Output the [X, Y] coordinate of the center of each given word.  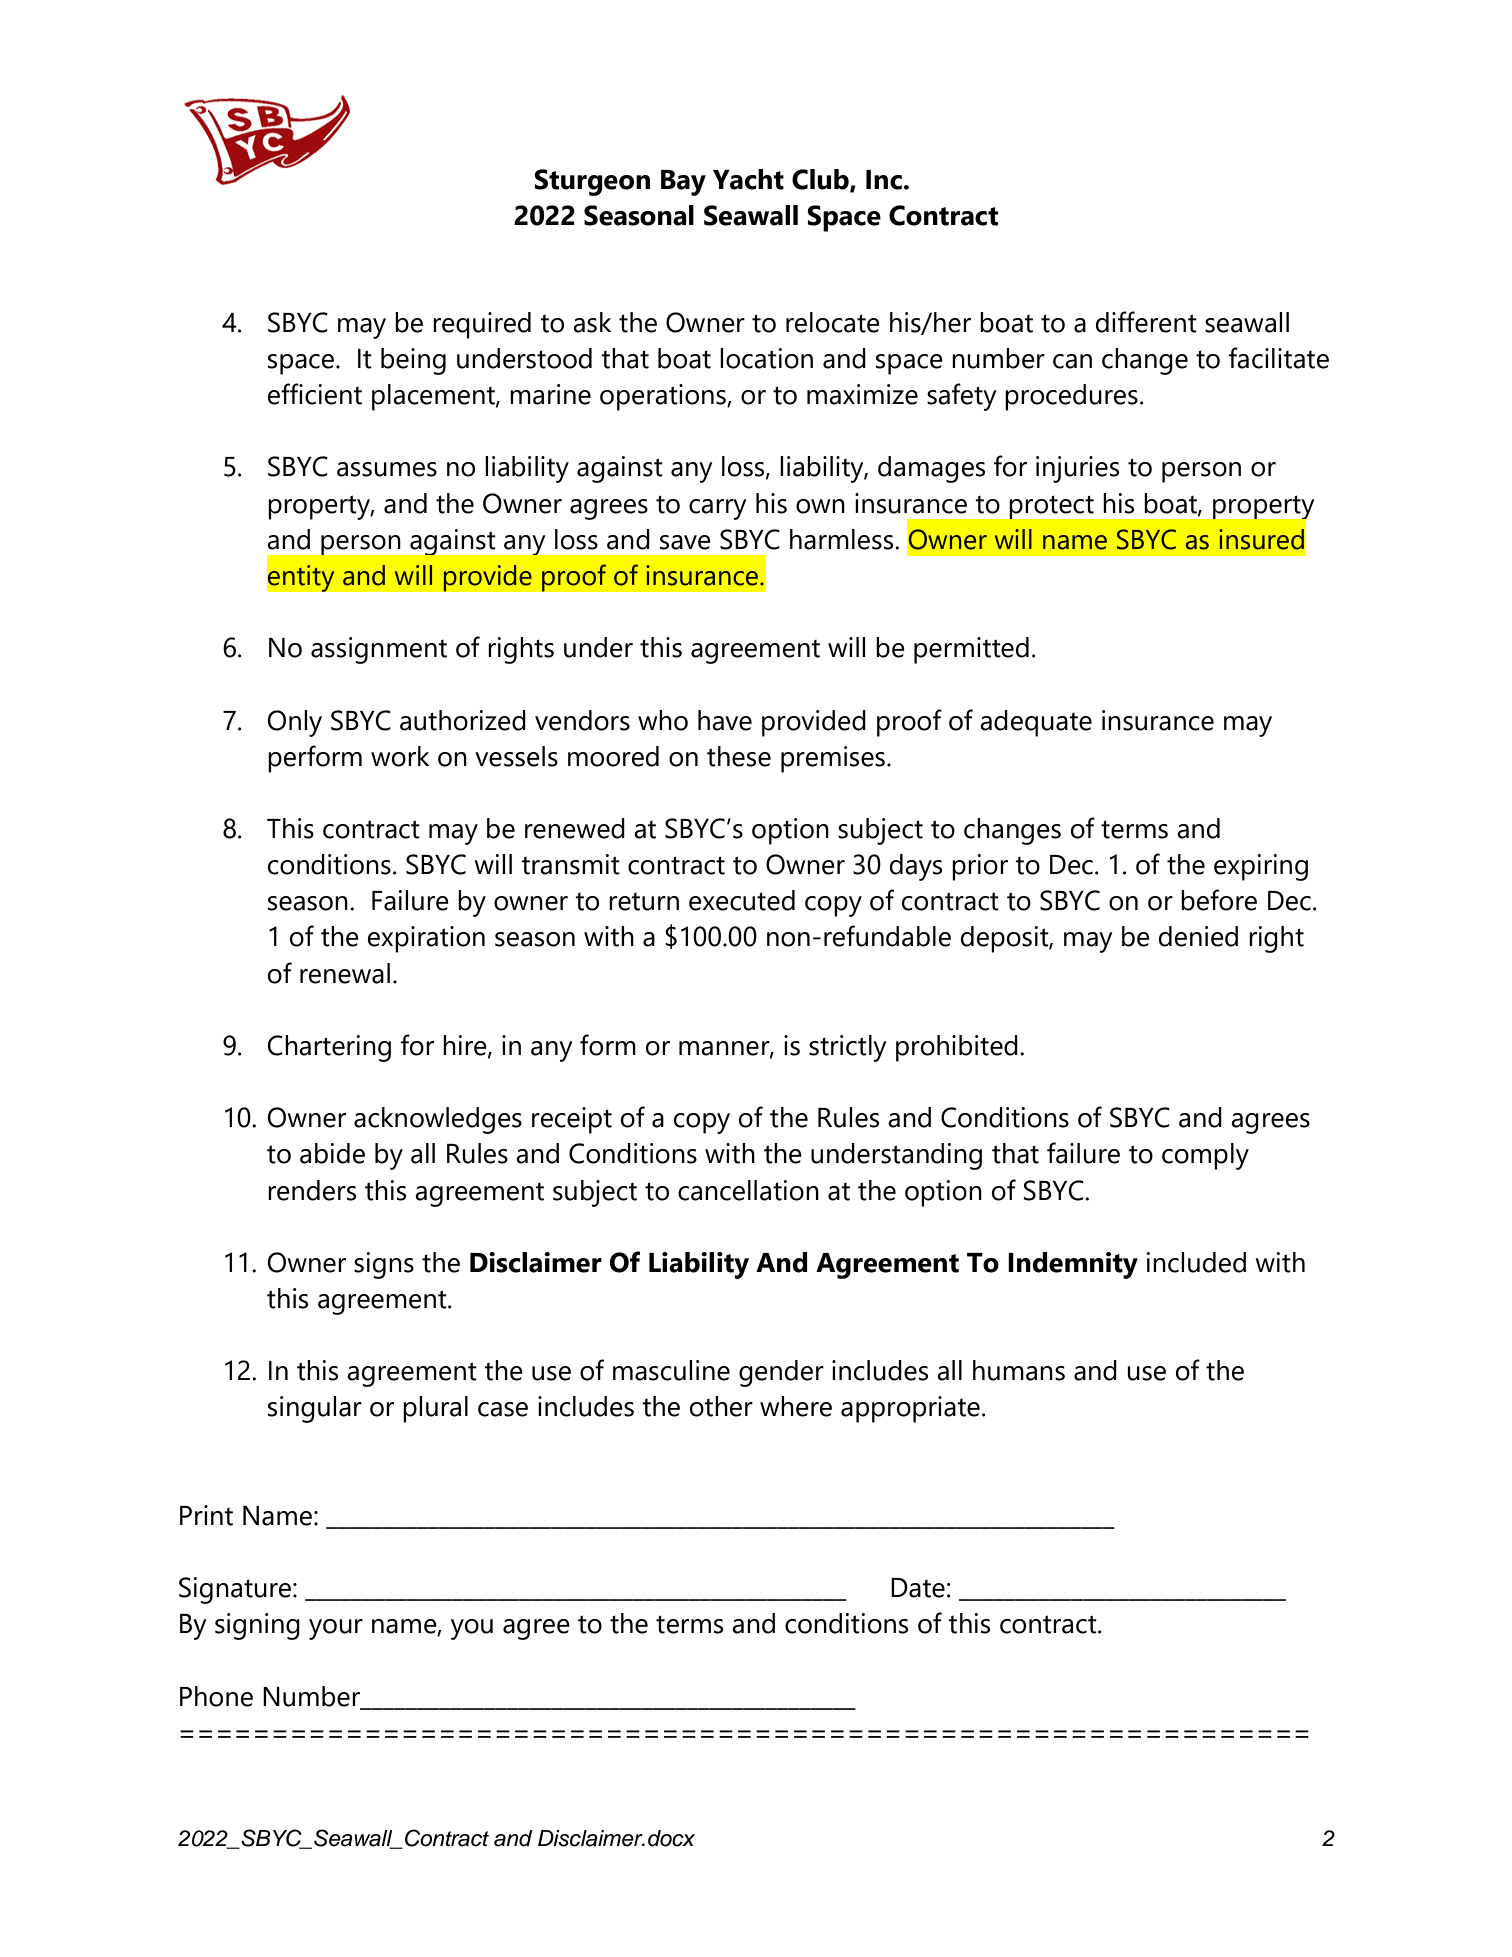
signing [257, 1626]
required [482, 325]
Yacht [748, 179]
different [1146, 322]
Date [918, 1588]
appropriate [910, 1409]
